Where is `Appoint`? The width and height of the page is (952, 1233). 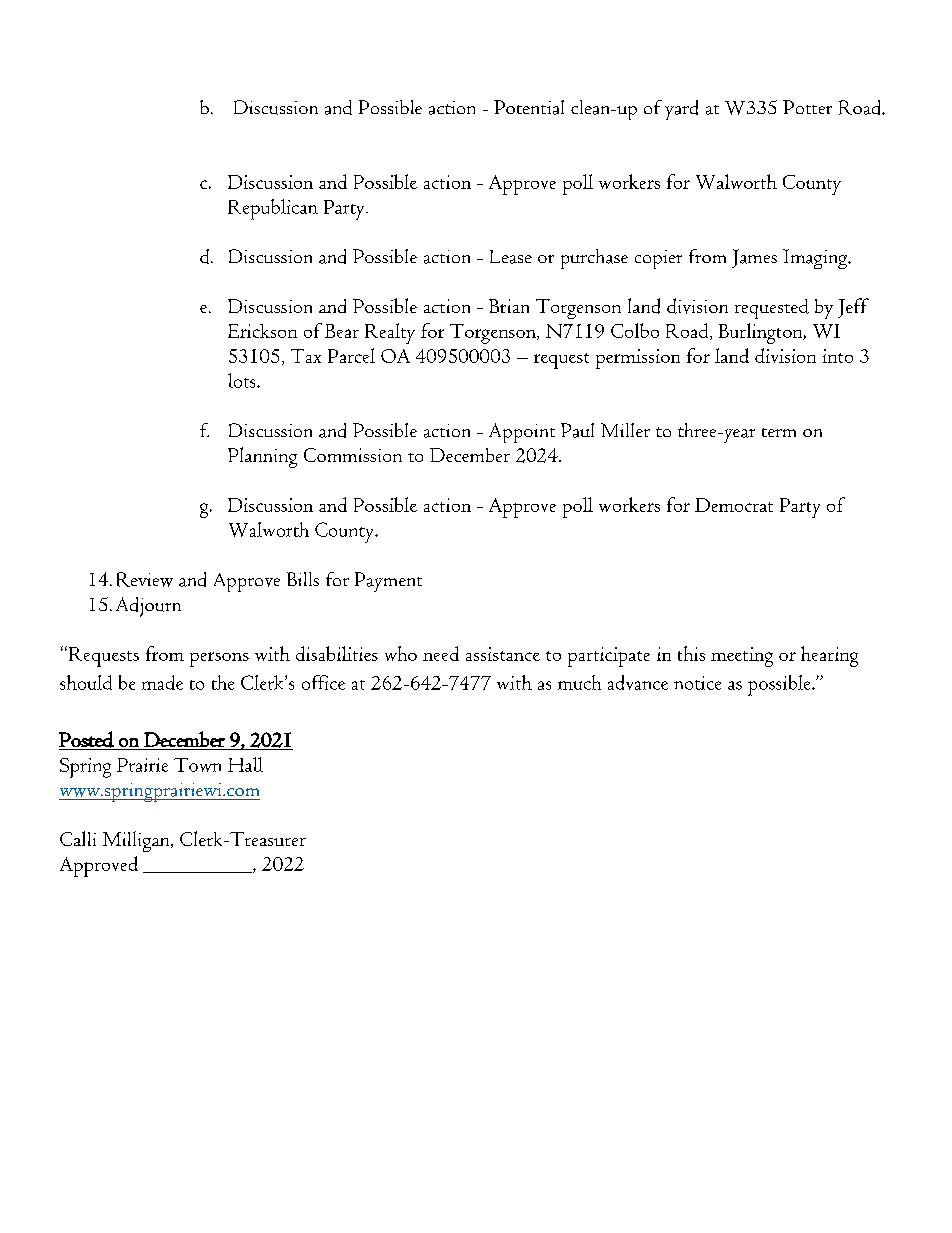
Appoint is located at coordinates (522, 433).
